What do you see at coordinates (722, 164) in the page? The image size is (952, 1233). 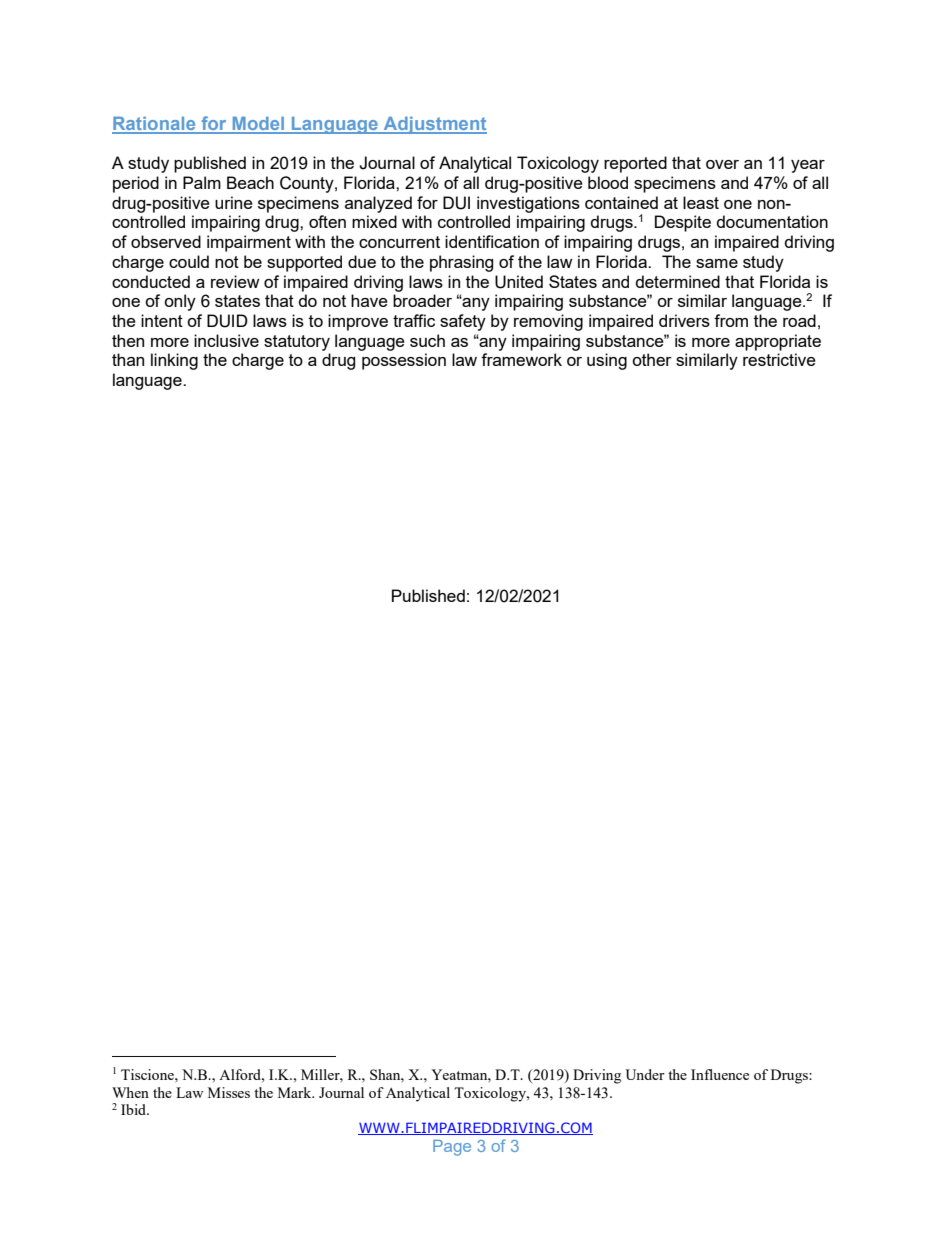 I see `over` at bounding box center [722, 164].
